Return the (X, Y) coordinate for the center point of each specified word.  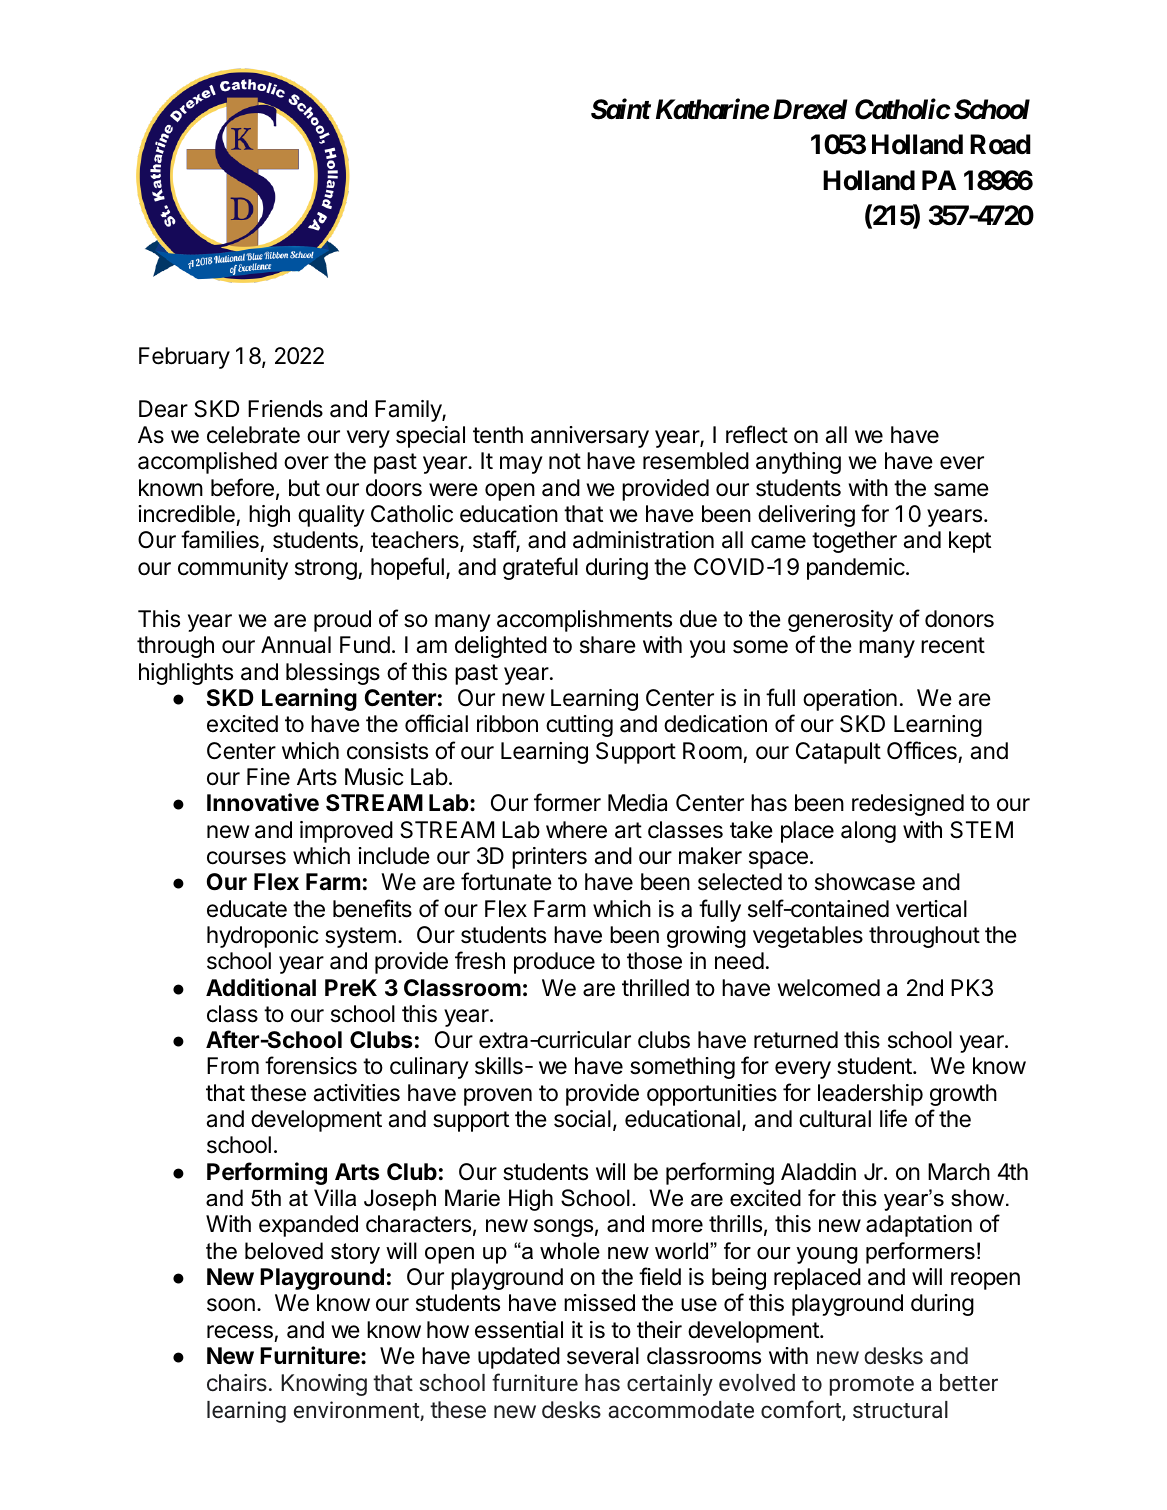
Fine (268, 777)
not (565, 461)
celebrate (253, 435)
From (233, 1065)
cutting (579, 726)
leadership (870, 1095)
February (184, 358)
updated (519, 1358)
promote (872, 1386)
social (582, 1119)
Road (1000, 144)
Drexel (810, 109)
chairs (237, 1383)
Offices (922, 750)
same (961, 490)
